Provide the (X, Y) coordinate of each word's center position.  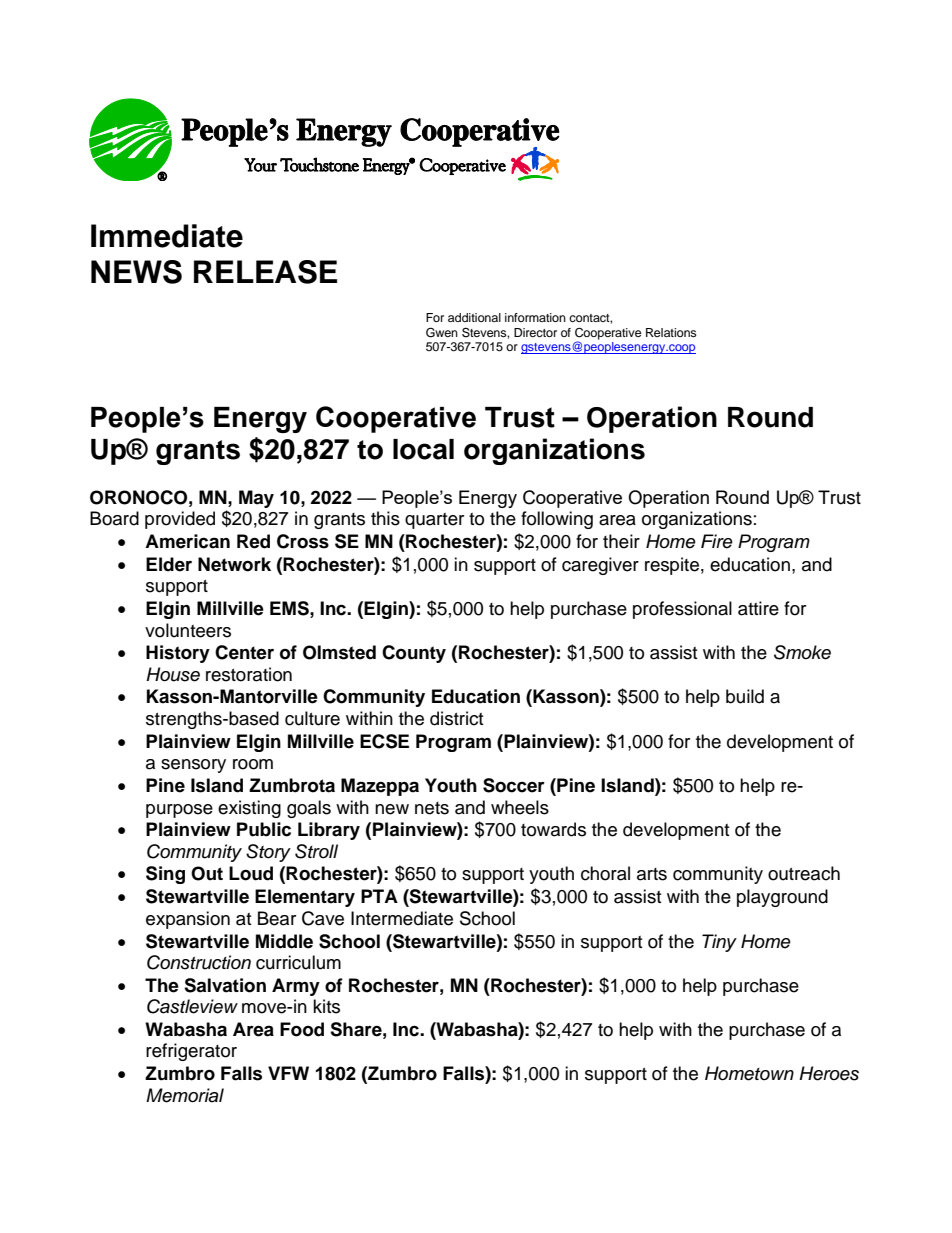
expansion (188, 920)
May (256, 499)
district (456, 718)
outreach (804, 873)
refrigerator (191, 1052)
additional (474, 317)
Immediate (167, 236)
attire (758, 608)
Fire (717, 541)
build (745, 696)
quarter (434, 521)
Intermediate (402, 918)
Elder (169, 564)
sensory (193, 766)
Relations (671, 332)
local (423, 449)
